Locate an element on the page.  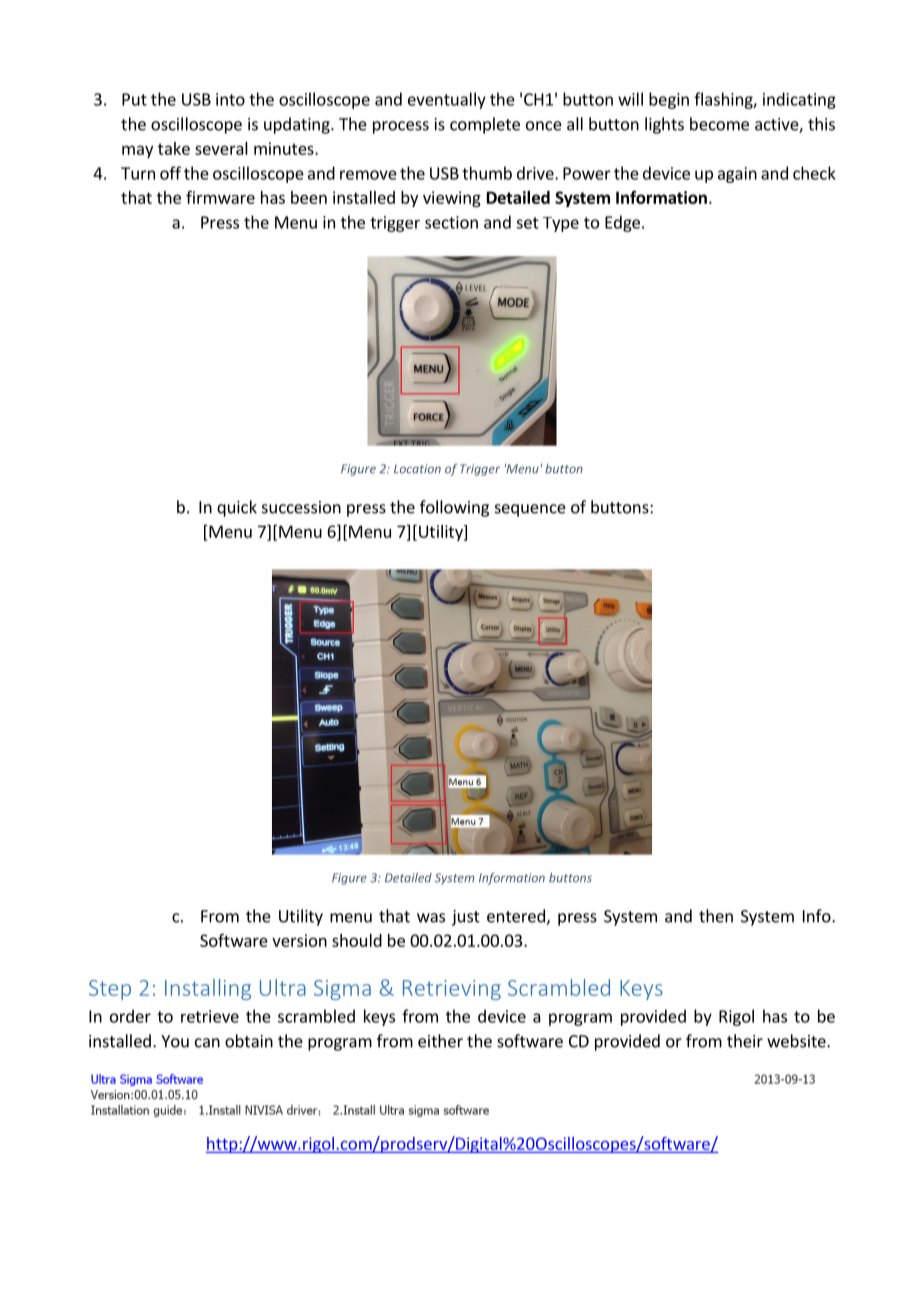
complete is located at coordinates (485, 125).
